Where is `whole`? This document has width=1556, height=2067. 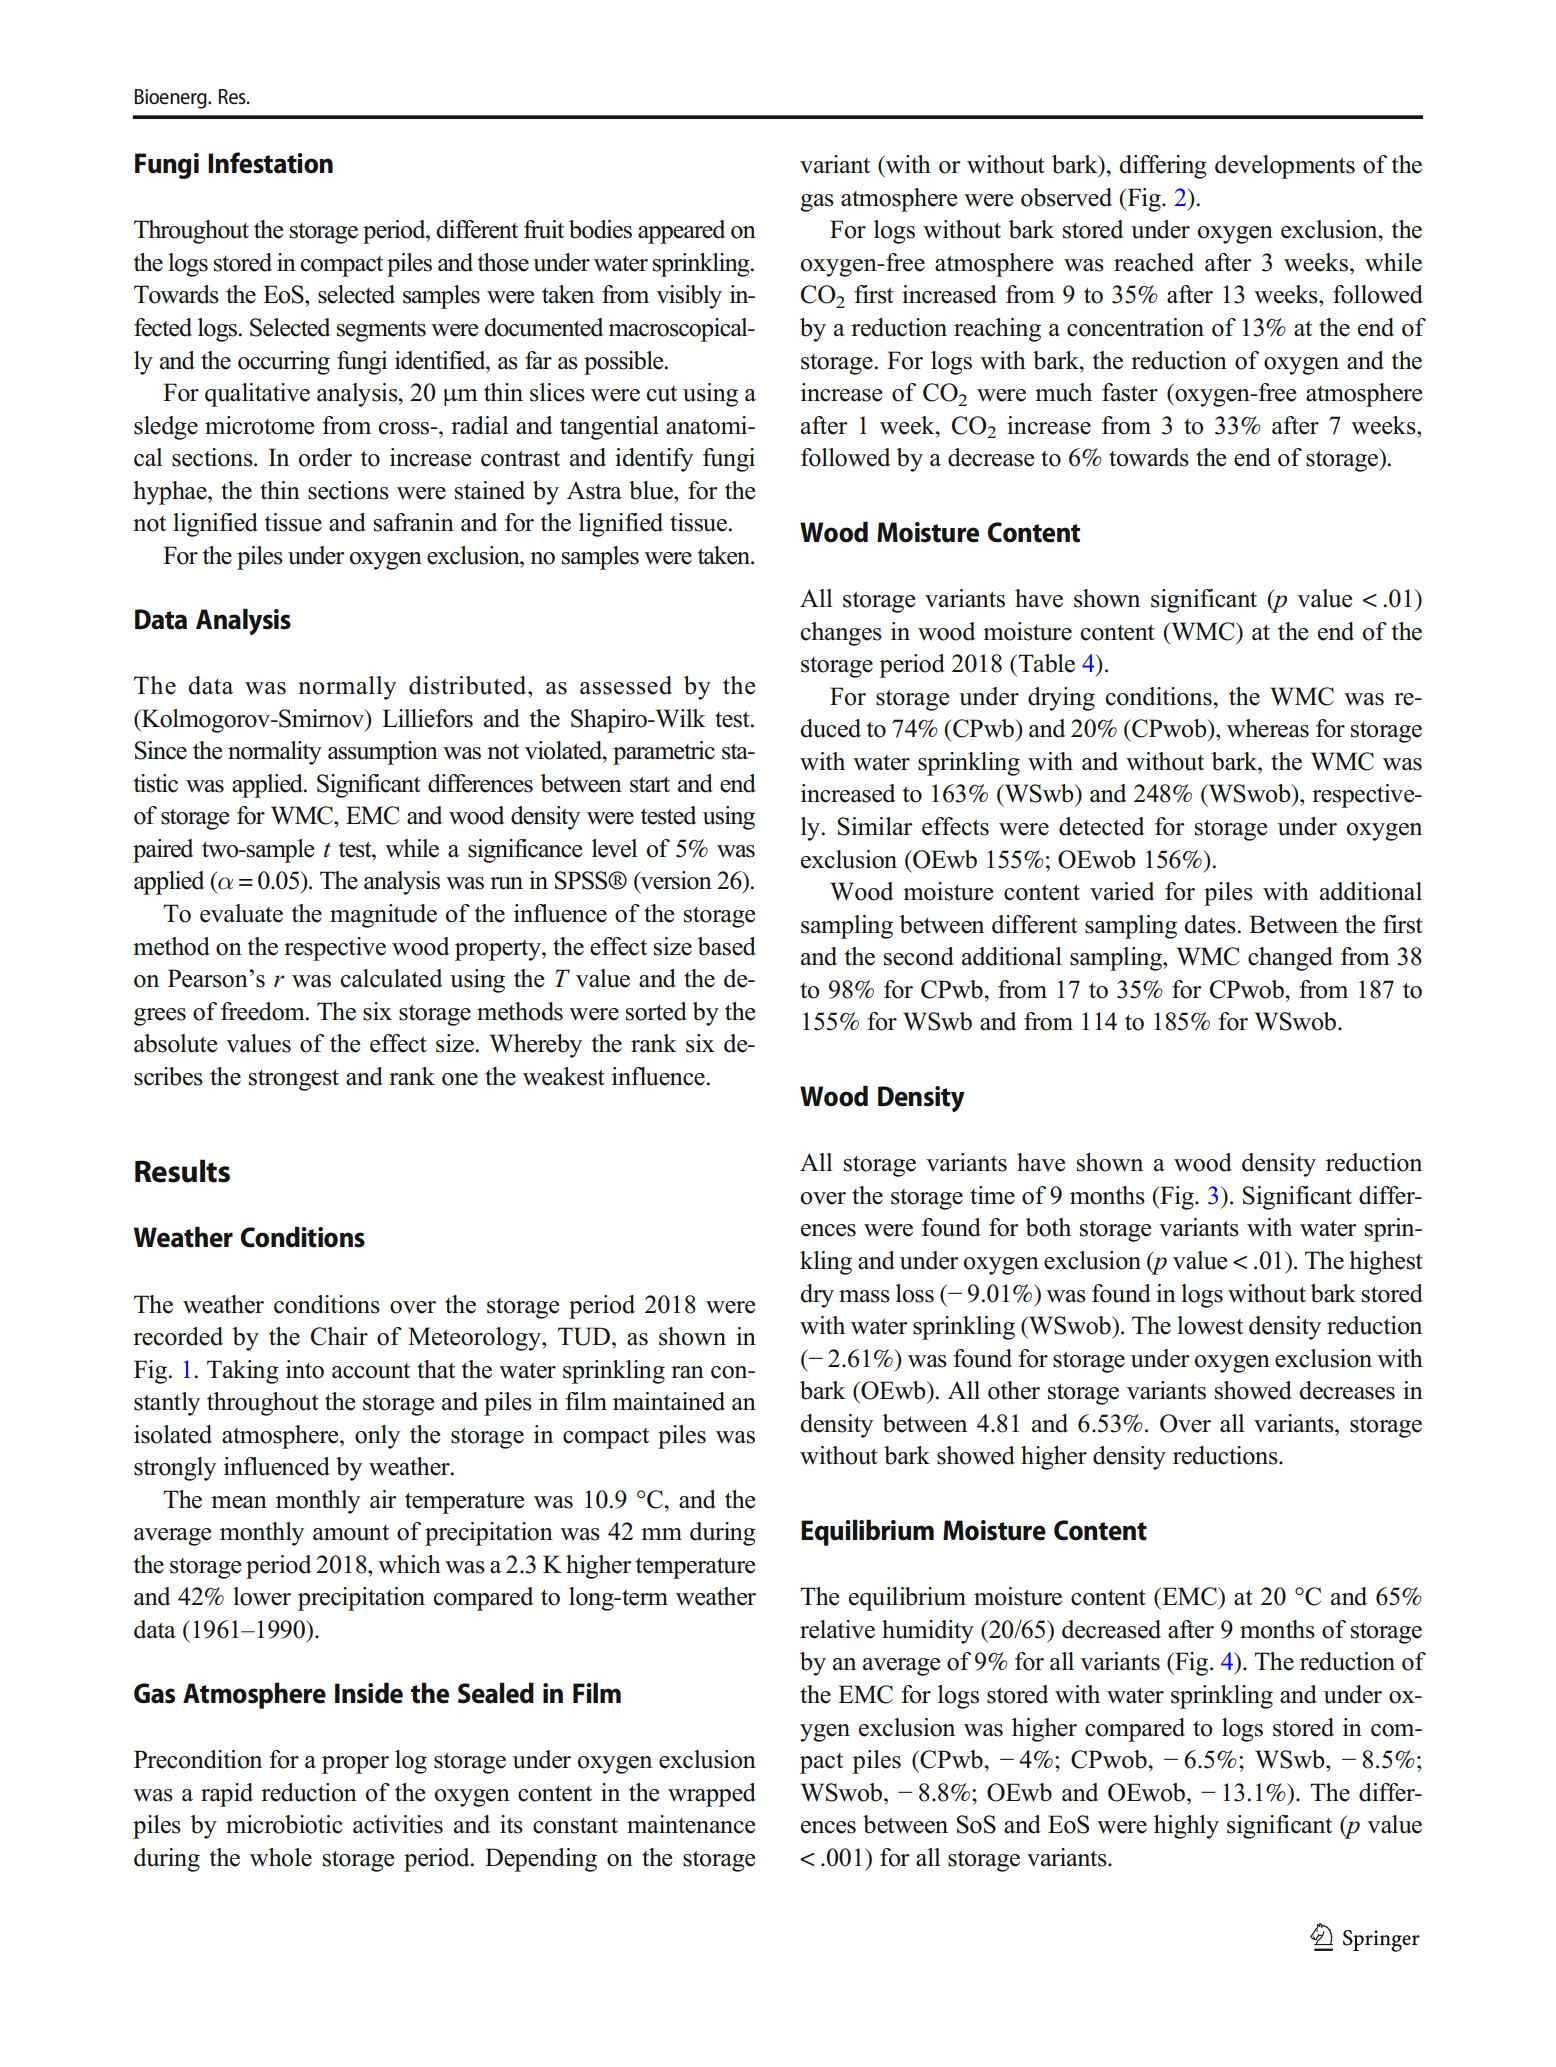
whole is located at coordinates (281, 1857).
